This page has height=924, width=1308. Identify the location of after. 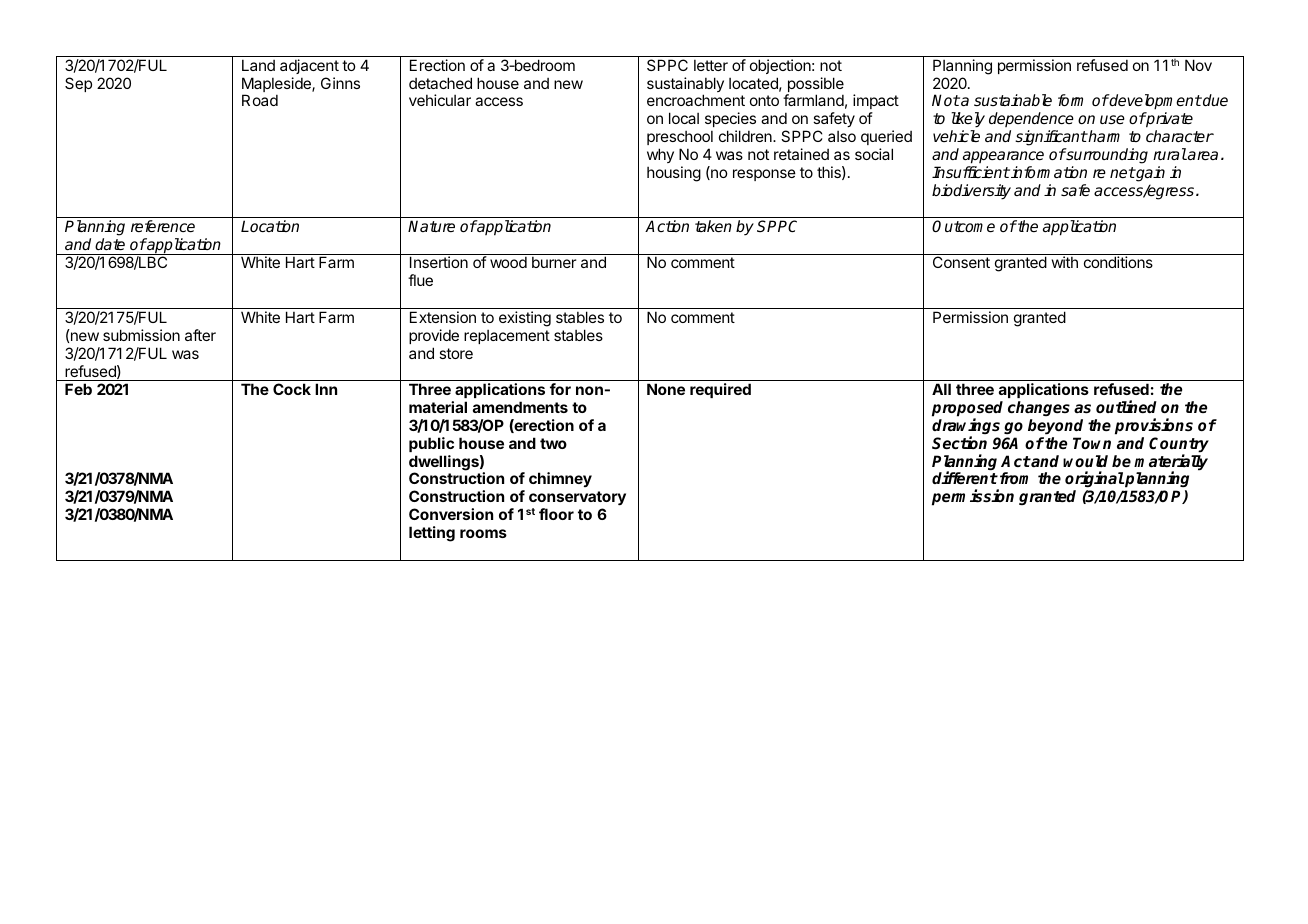
(200, 335).
